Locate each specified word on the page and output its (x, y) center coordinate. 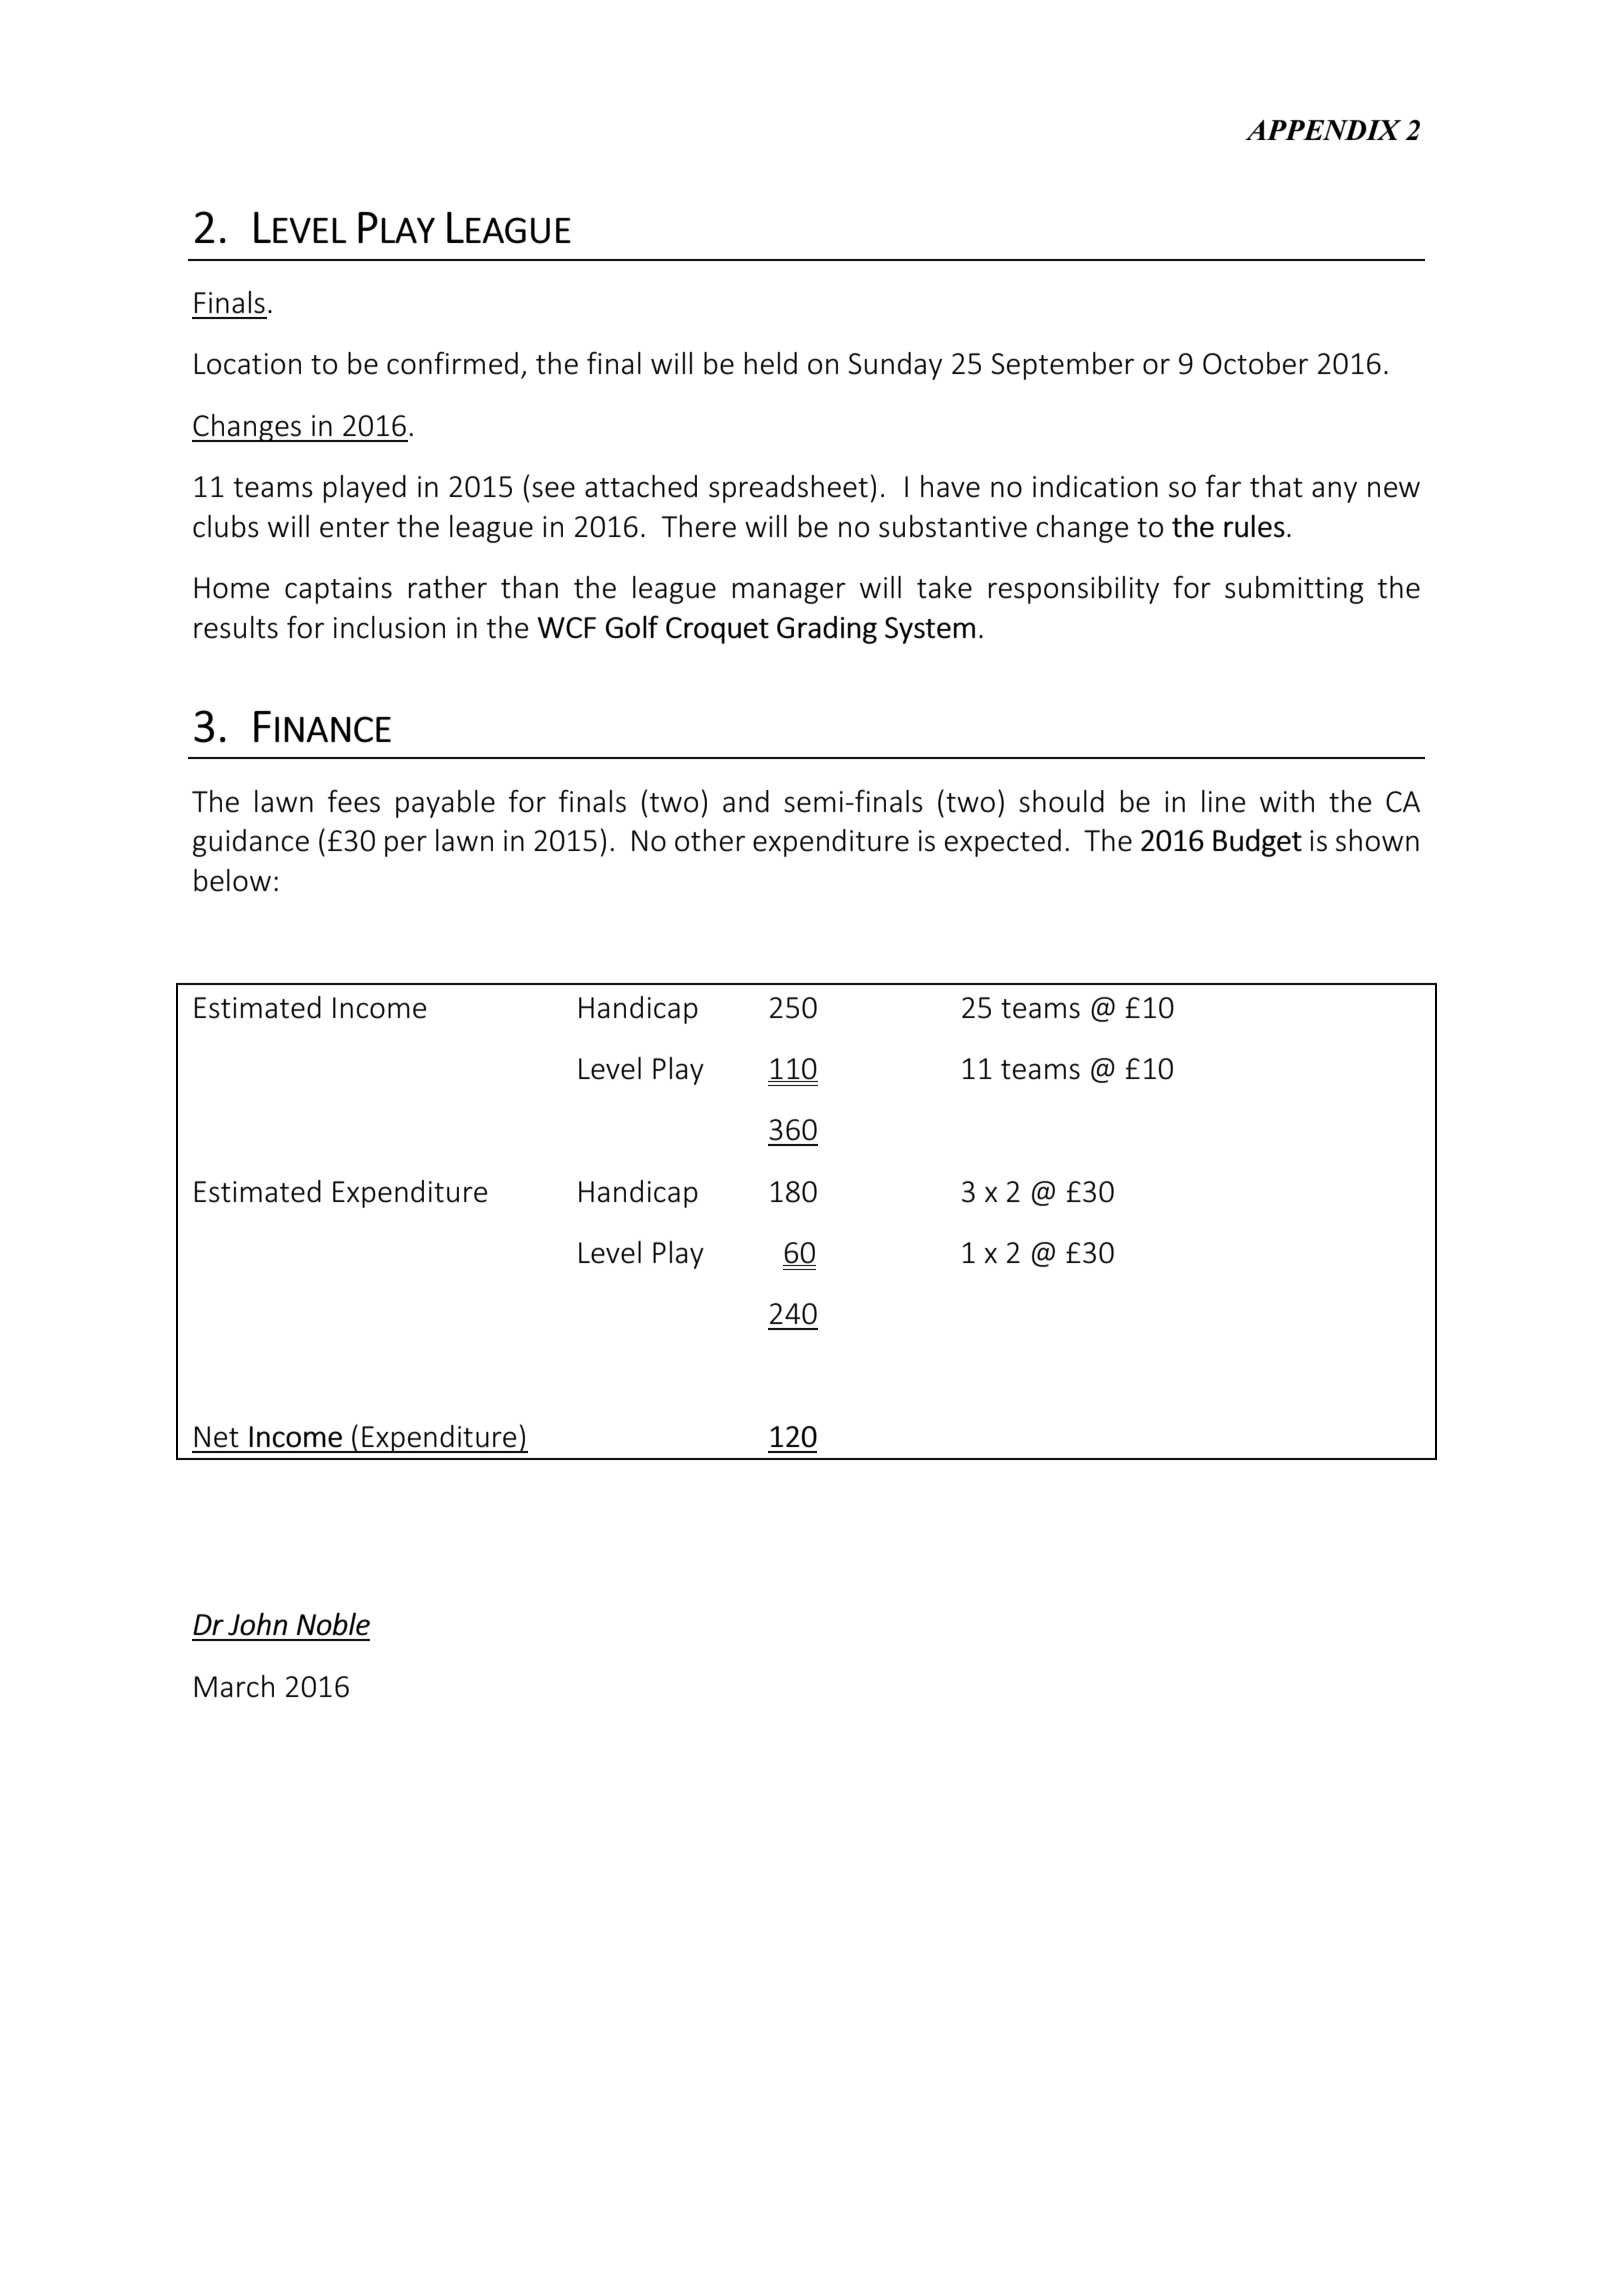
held (771, 363)
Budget (1257, 843)
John (257, 1624)
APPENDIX (1323, 130)
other (710, 840)
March (234, 1686)
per (406, 846)
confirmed (452, 363)
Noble (333, 1624)
